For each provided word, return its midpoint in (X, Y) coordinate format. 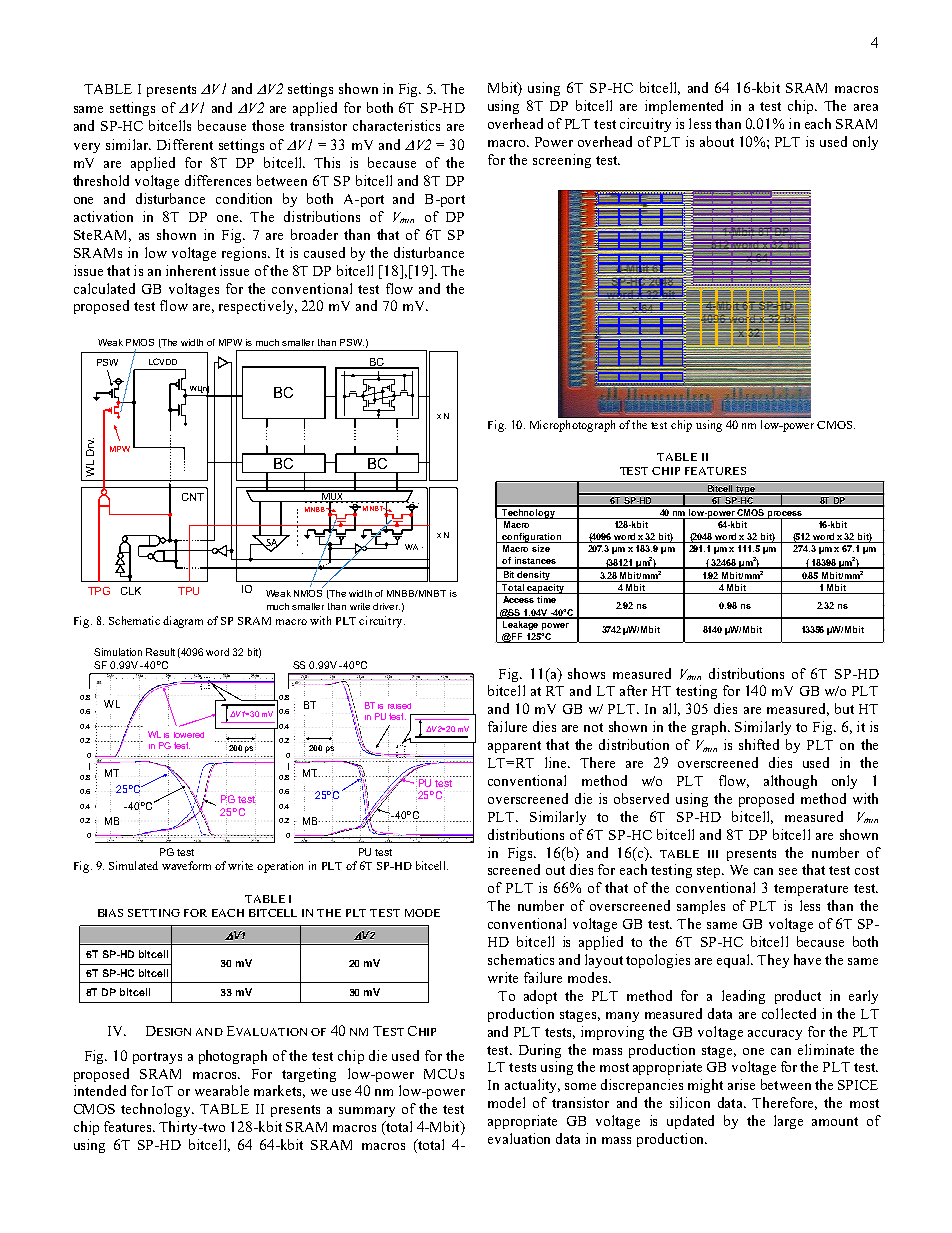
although (790, 782)
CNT (193, 497)
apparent (514, 747)
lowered (189, 735)
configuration (532, 538)
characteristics (396, 125)
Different (185, 144)
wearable (222, 1090)
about (717, 141)
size (541, 548)
